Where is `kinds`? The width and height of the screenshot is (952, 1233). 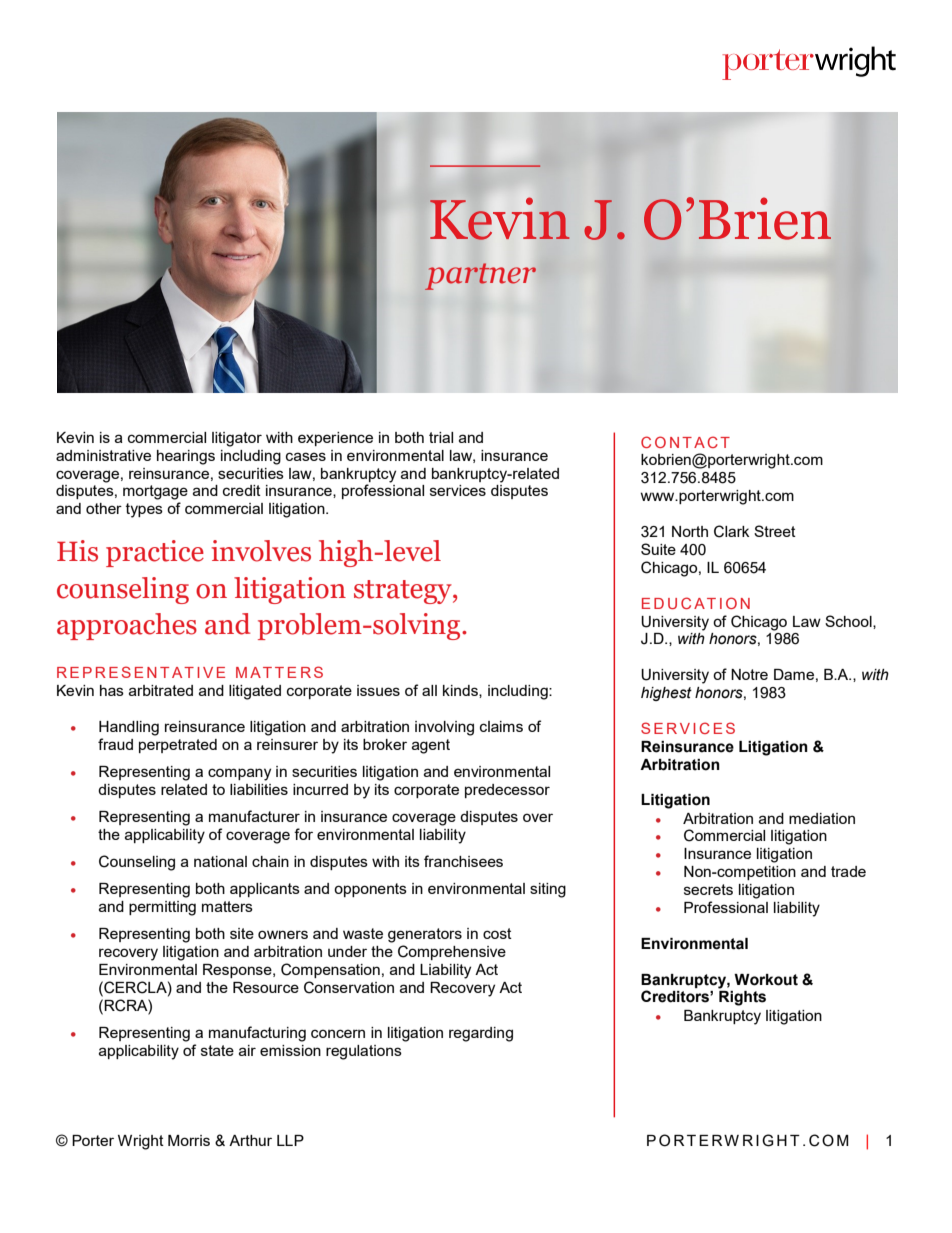
kinds is located at coordinates (461, 691).
